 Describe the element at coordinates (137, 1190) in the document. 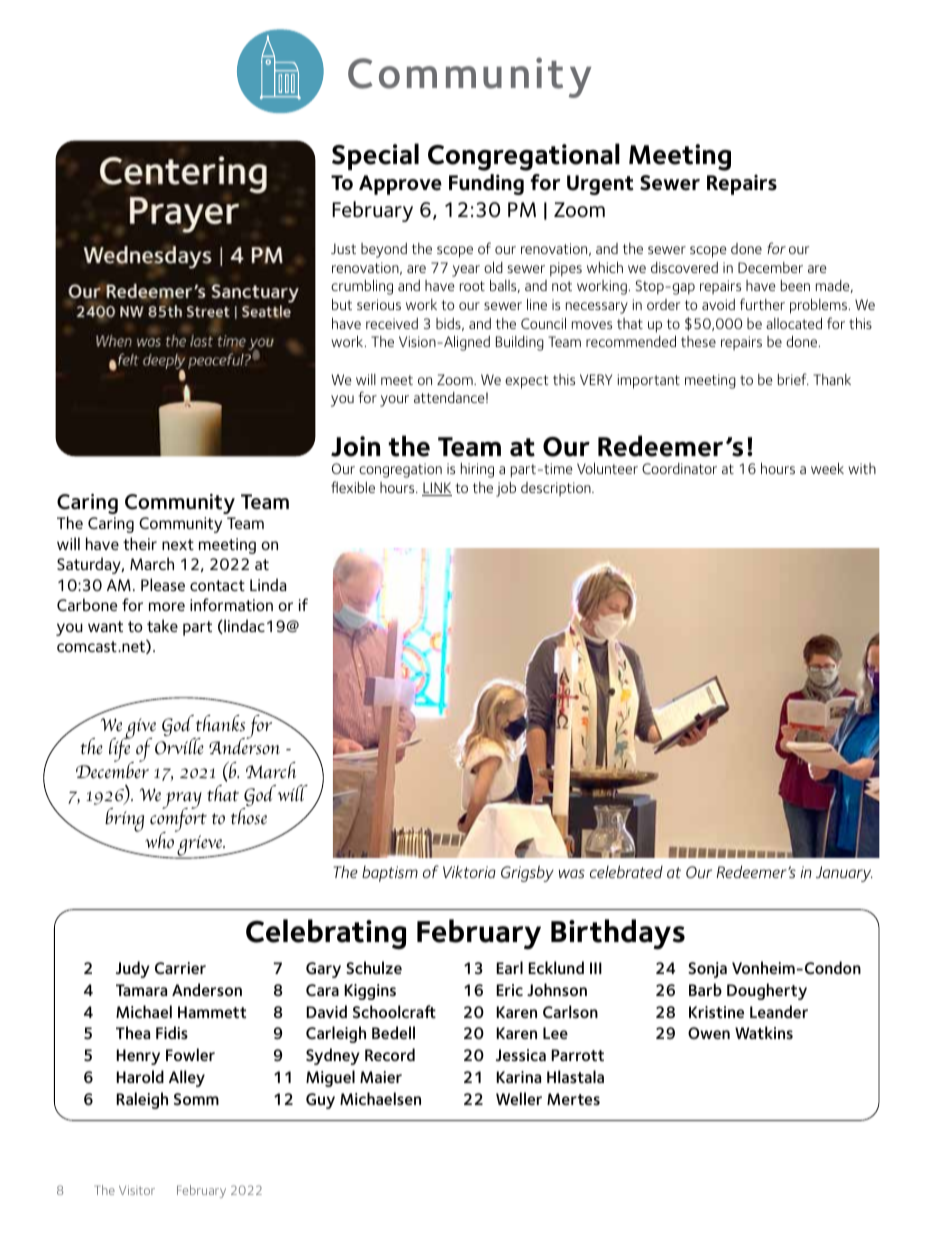

I see `Visitor` at that location.
